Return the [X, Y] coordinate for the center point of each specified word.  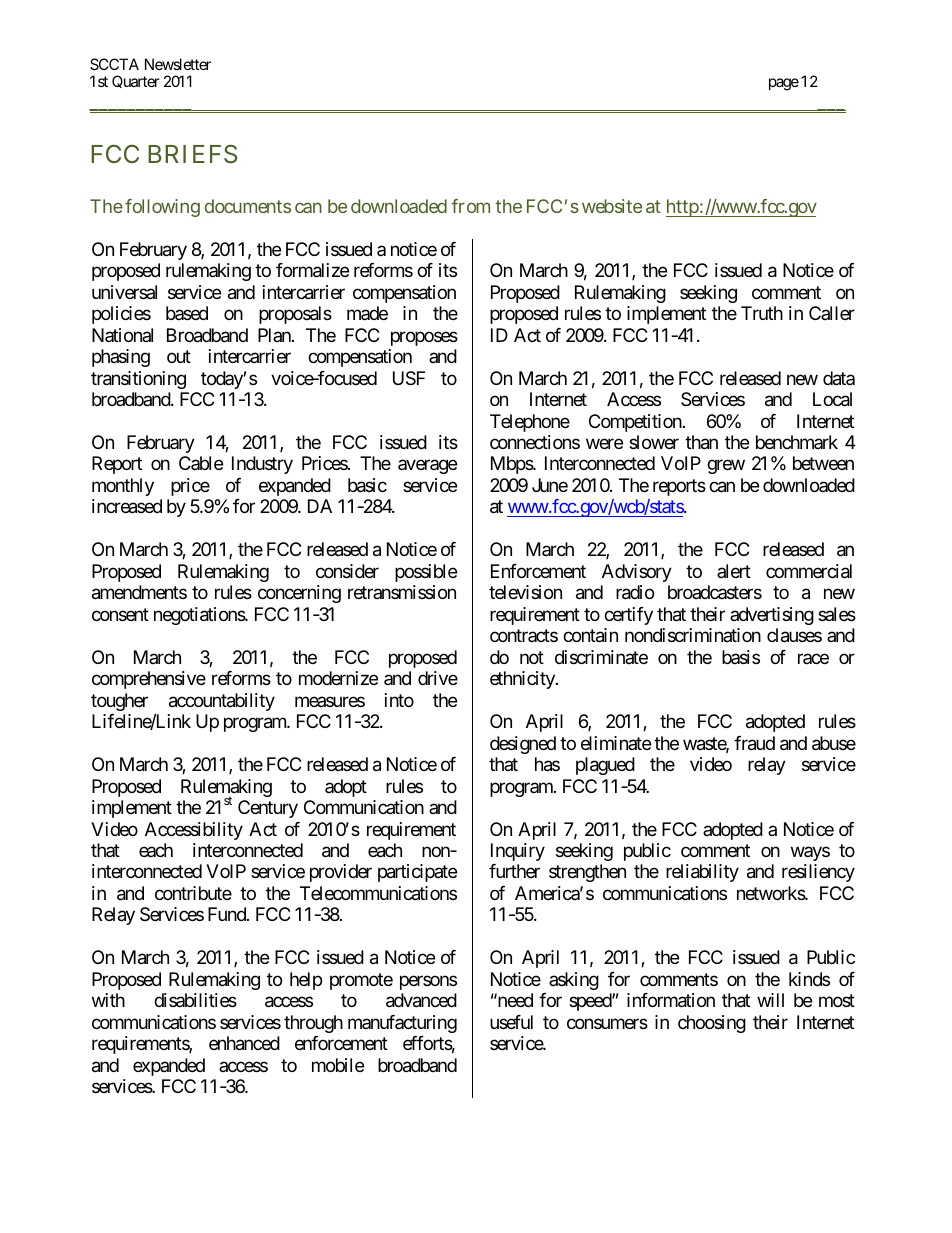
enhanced [244, 1043]
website [612, 206]
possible [426, 573]
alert [734, 571]
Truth [762, 313]
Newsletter [178, 64]
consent [120, 614]
